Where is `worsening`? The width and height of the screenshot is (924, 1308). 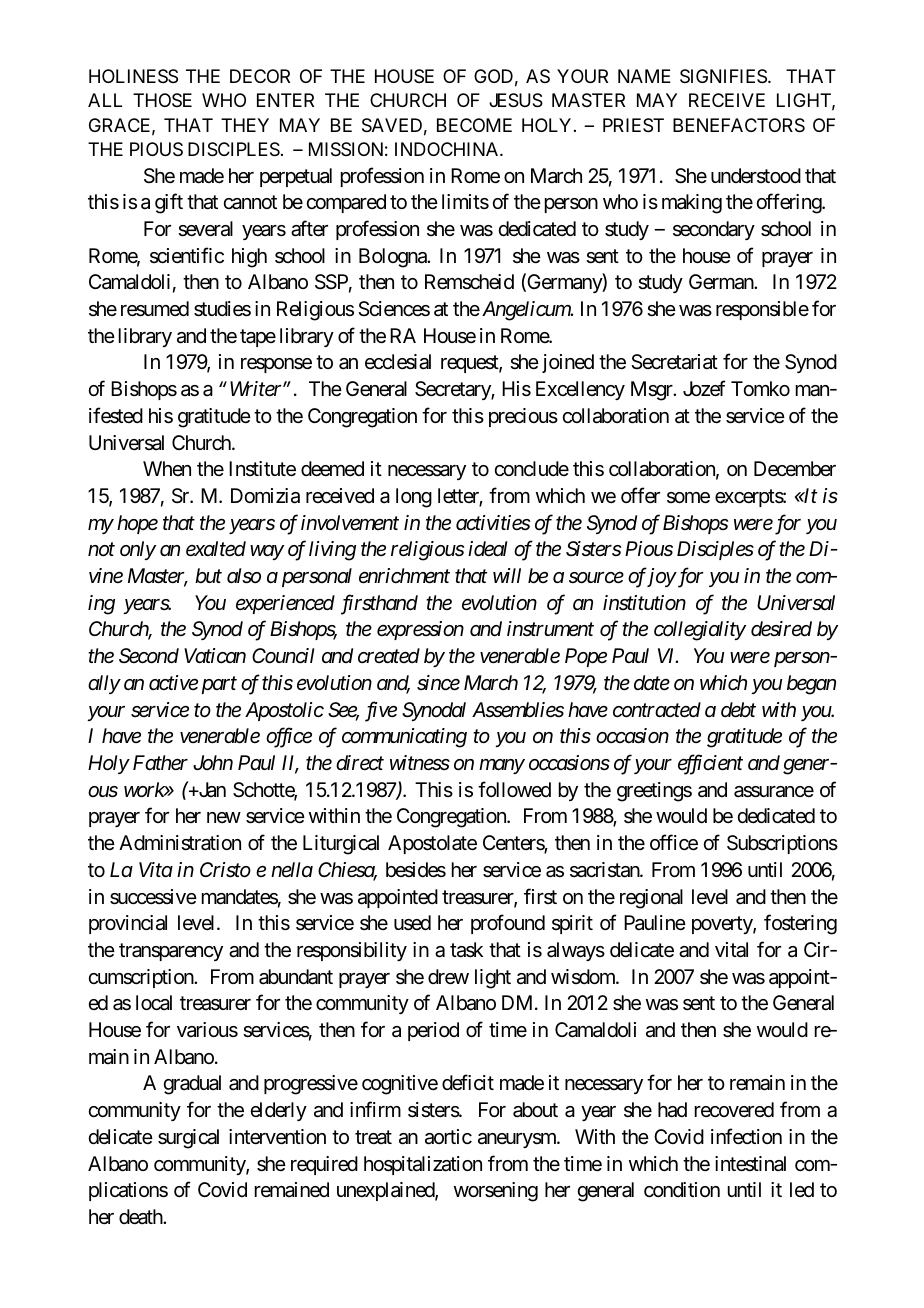
worsening is located at coordinates (496, 1192).
